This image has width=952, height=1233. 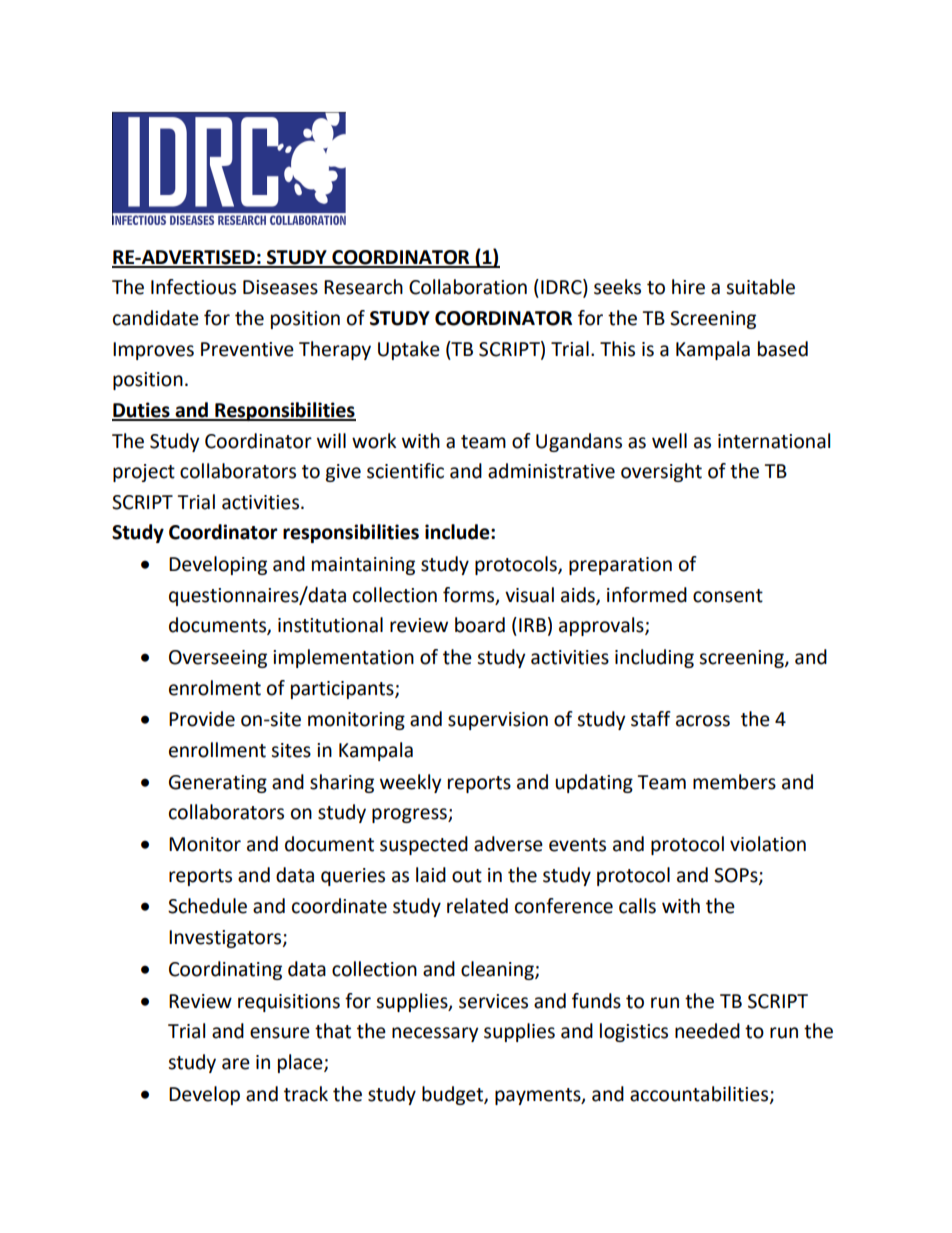 What do you see at coordinates (193, 287) in the image?
I see `Infectious` at bounding box center [193, 287].
